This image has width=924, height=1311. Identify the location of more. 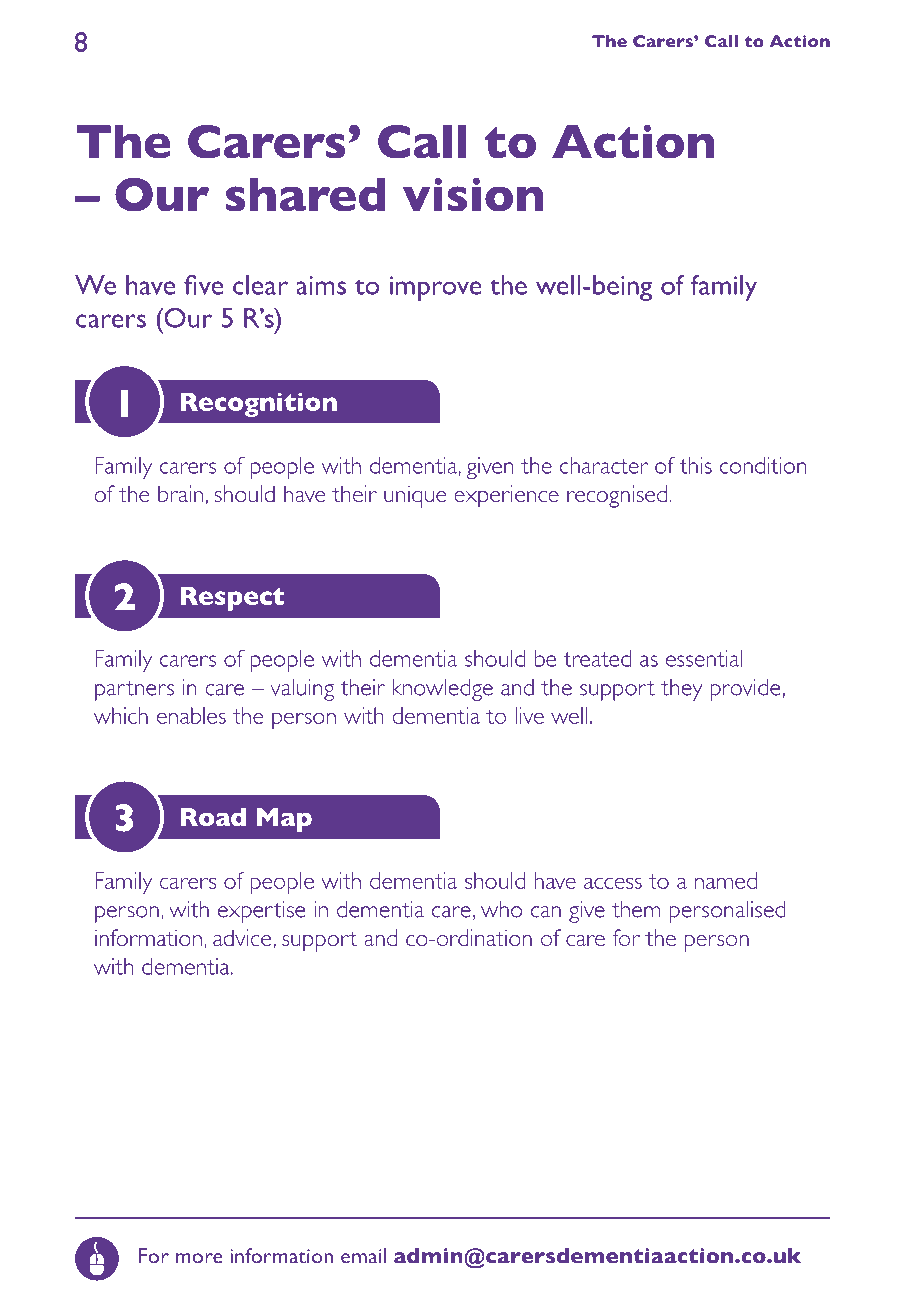
(199, 1258).
